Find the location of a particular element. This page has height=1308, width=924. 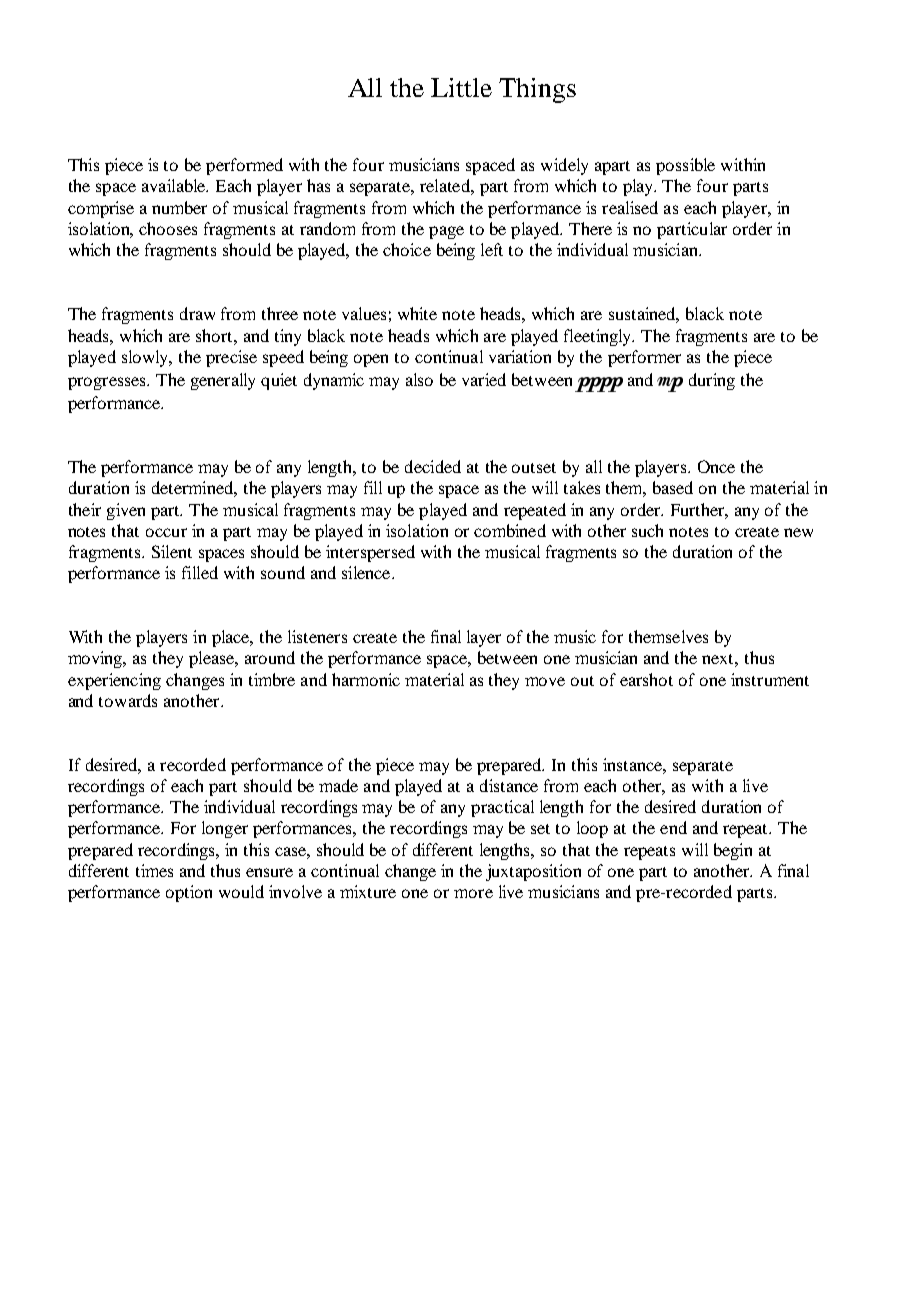

instrument is located at coordinates (770, 679).
